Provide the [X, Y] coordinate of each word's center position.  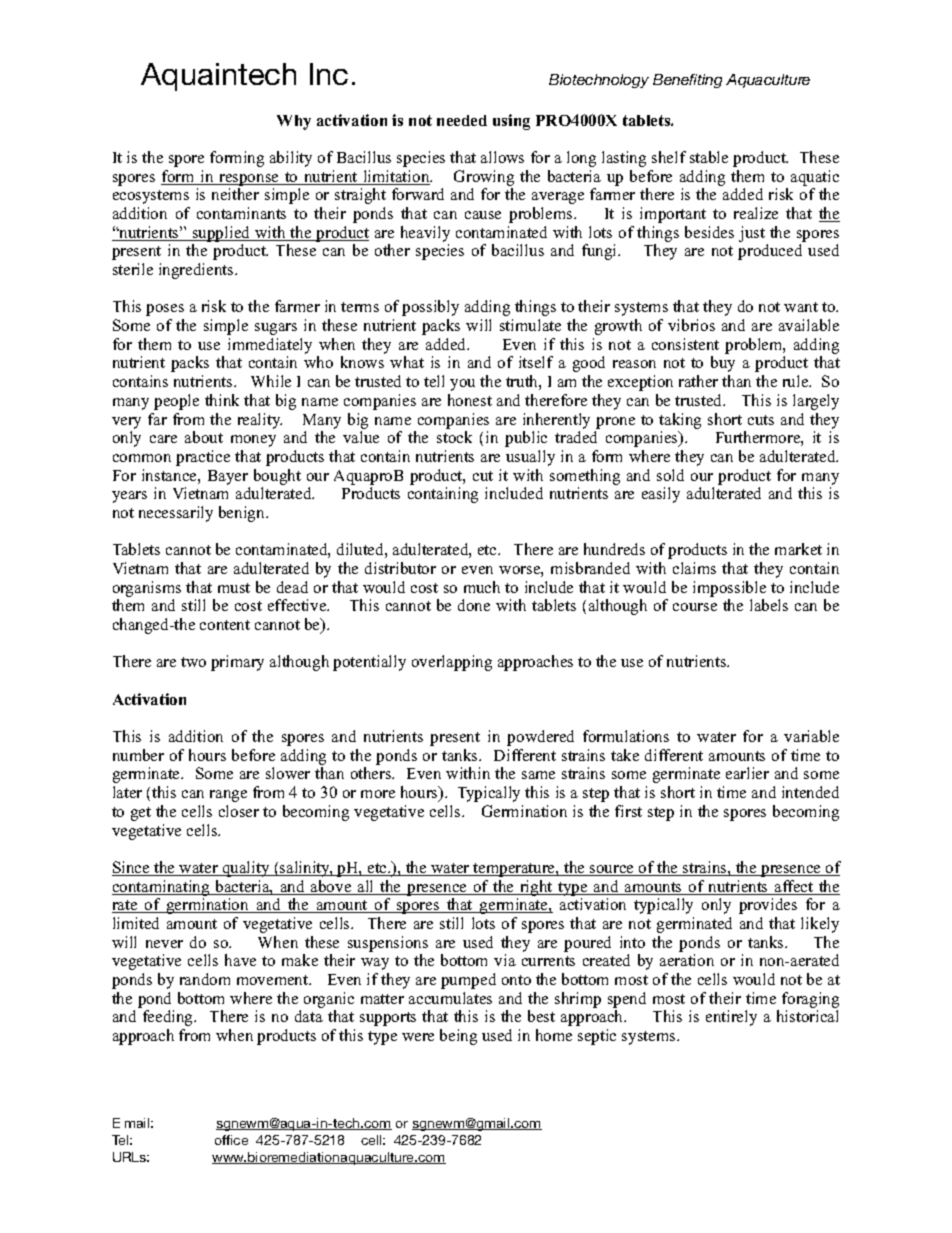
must [234, 588]
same [538, 775]
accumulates [450, 998]
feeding [169, 1018]
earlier [747, 773]
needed [462, 120]
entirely [731, 1018]
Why [294, 122]
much [482, 587]
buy [723, 364]
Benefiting [687, 81]
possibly [430, 308]
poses [165, 310]
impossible [729, 589]
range [228, 796]
